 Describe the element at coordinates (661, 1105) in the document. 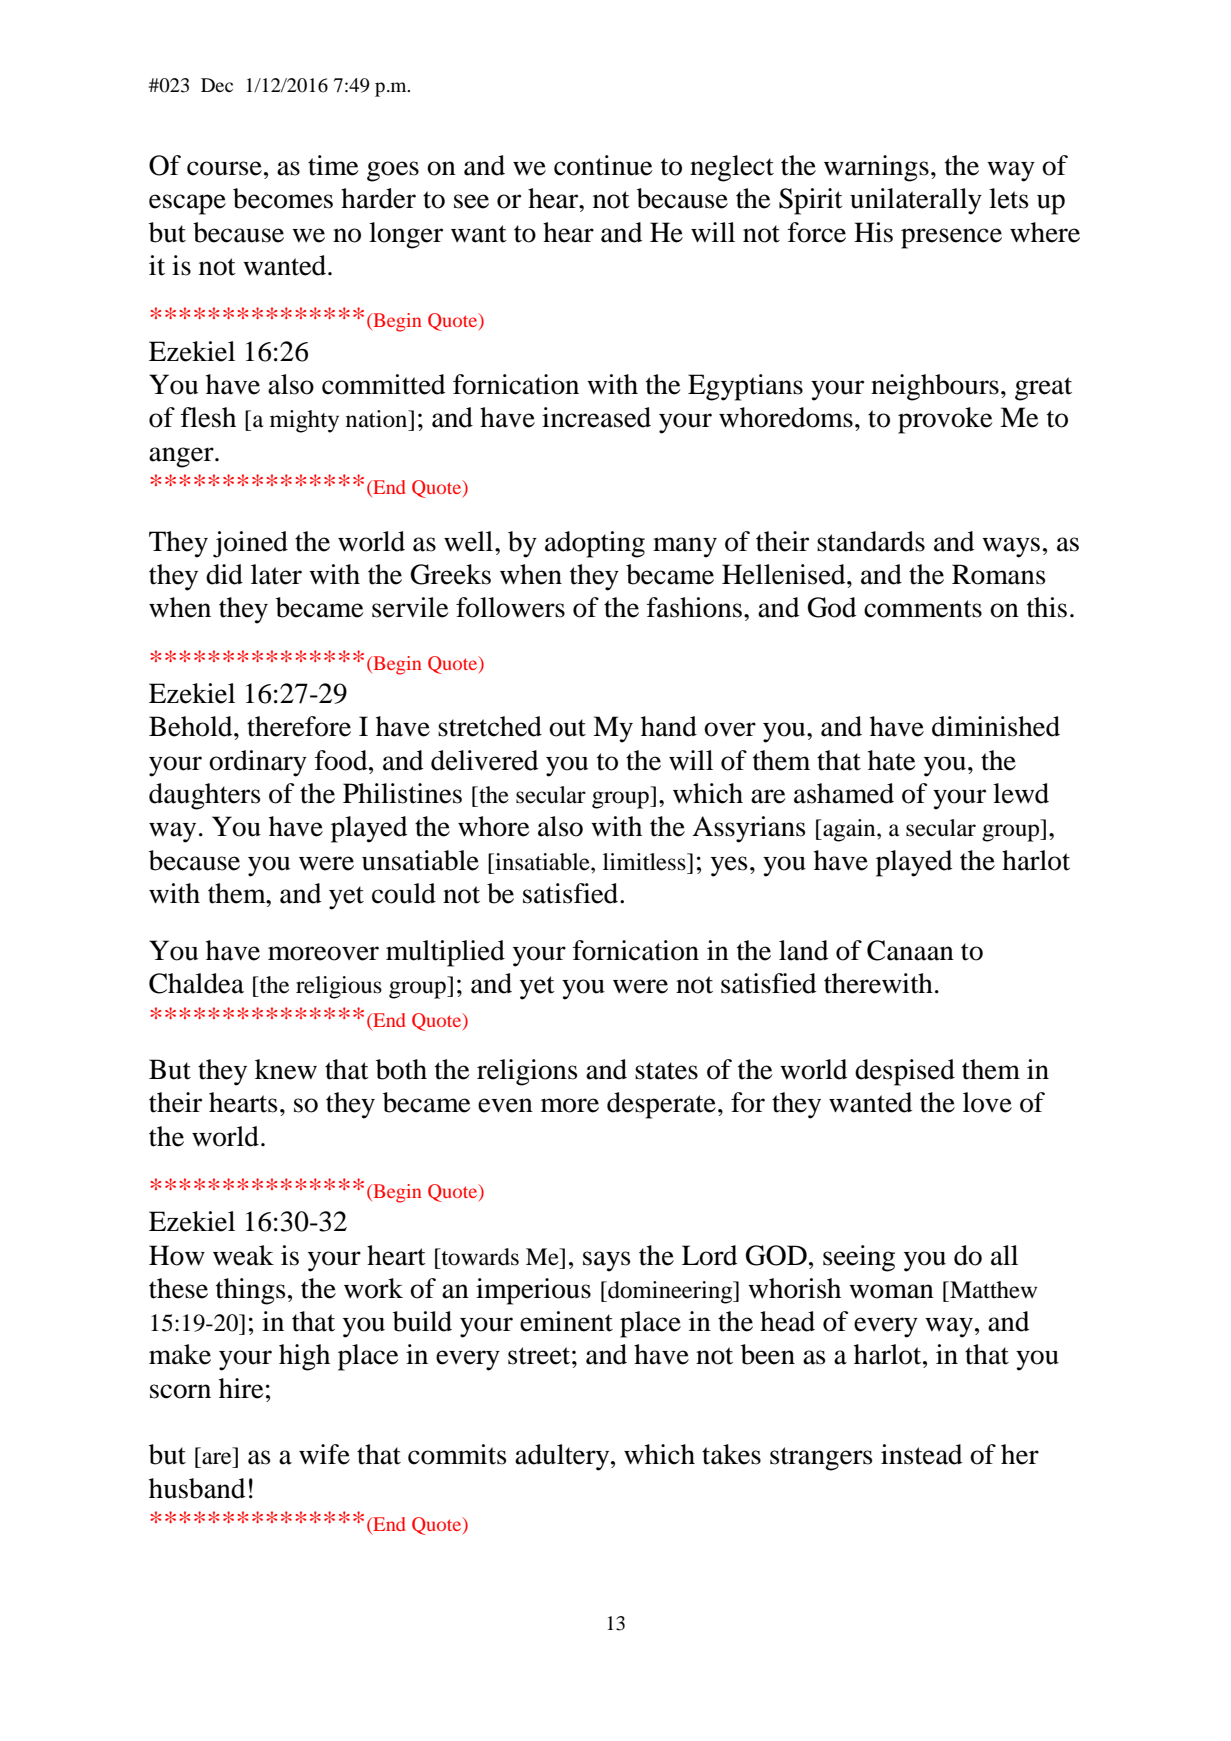

I see `desperate` at that location.
